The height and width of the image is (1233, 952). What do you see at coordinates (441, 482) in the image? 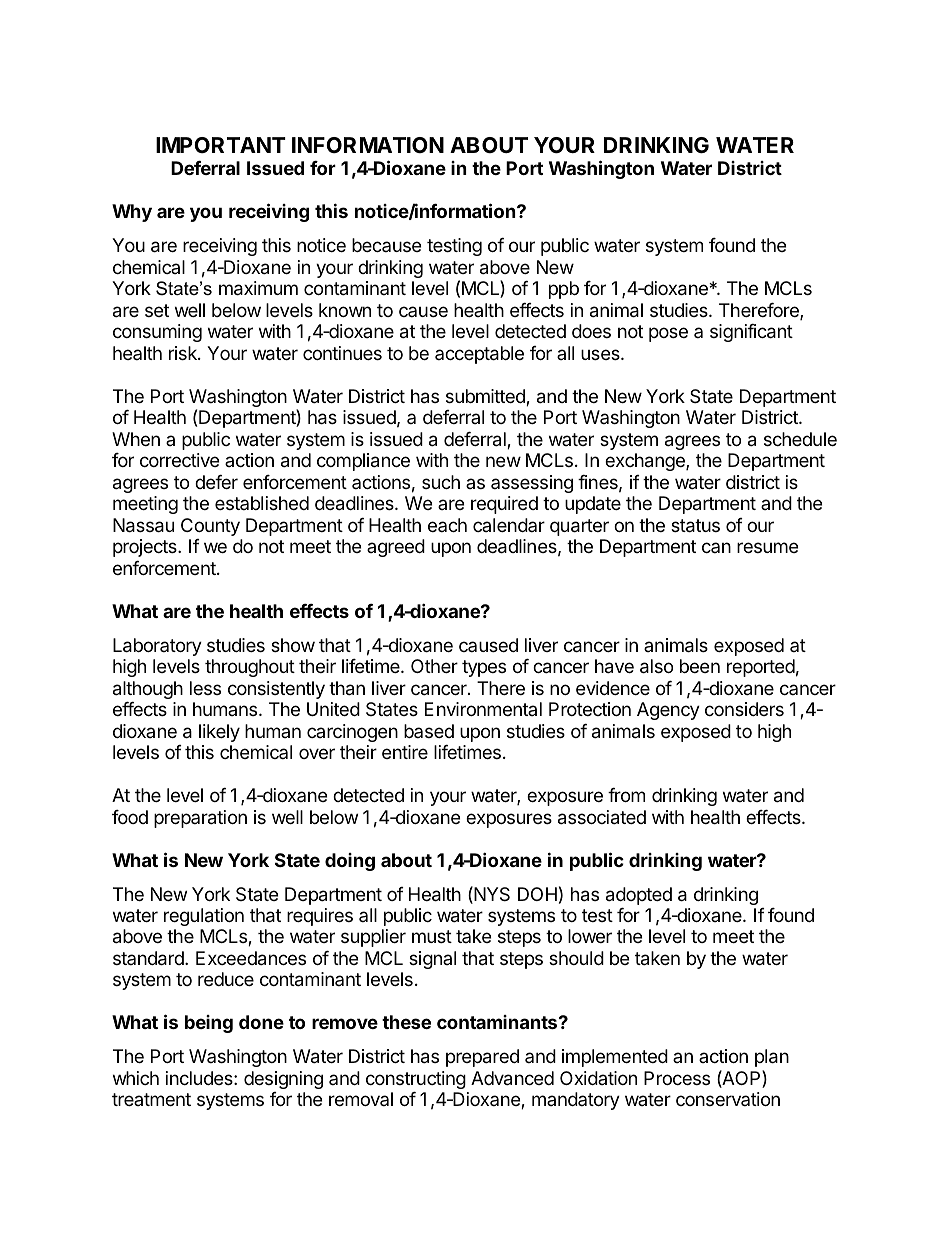
I see `such` at bounding box center [441, 482].
